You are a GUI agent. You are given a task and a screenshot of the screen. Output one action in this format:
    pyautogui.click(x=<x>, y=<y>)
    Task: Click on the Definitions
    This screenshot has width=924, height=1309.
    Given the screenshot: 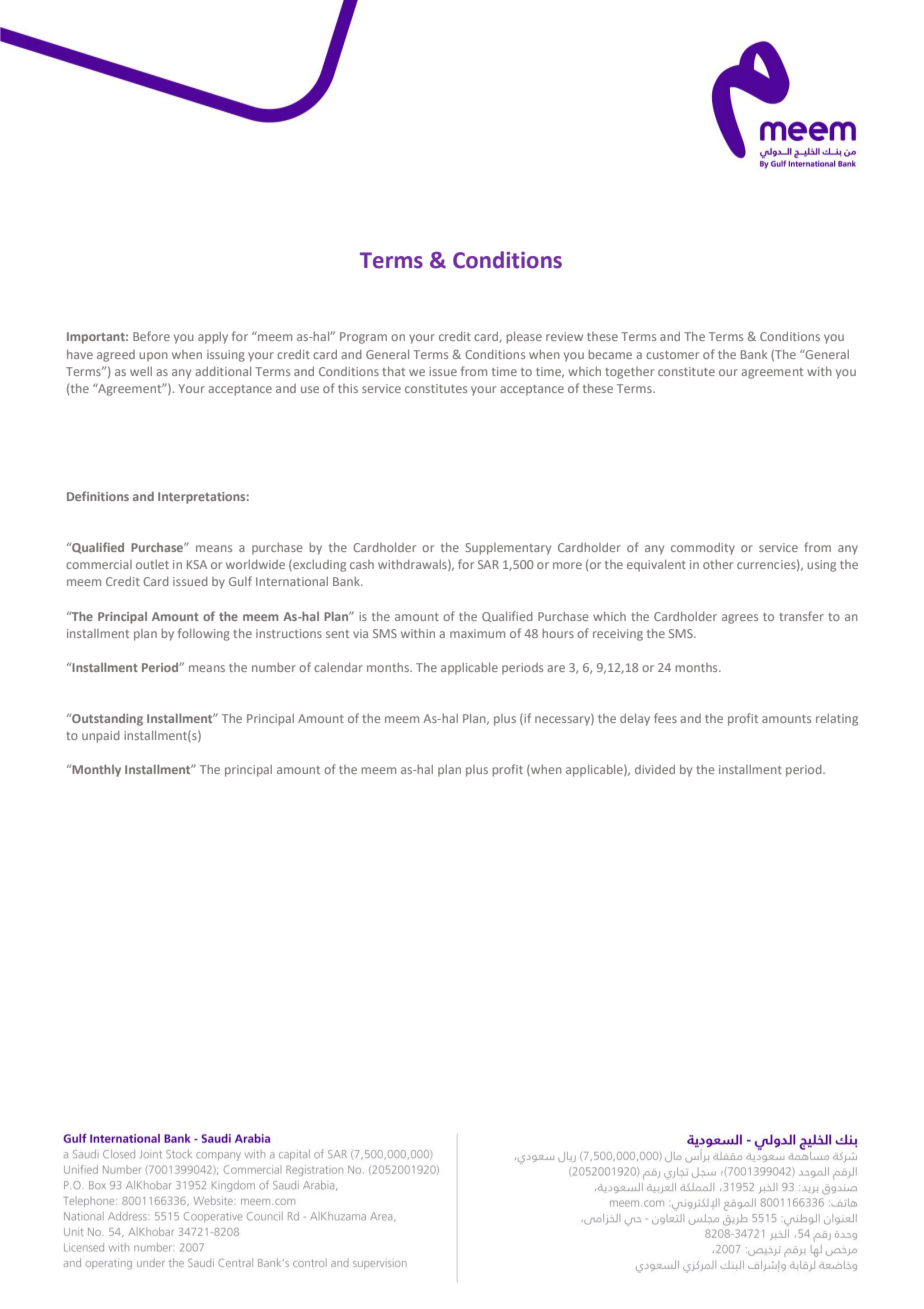 What is the action you would take?
    pyautogui.click(x=98, y=496)
